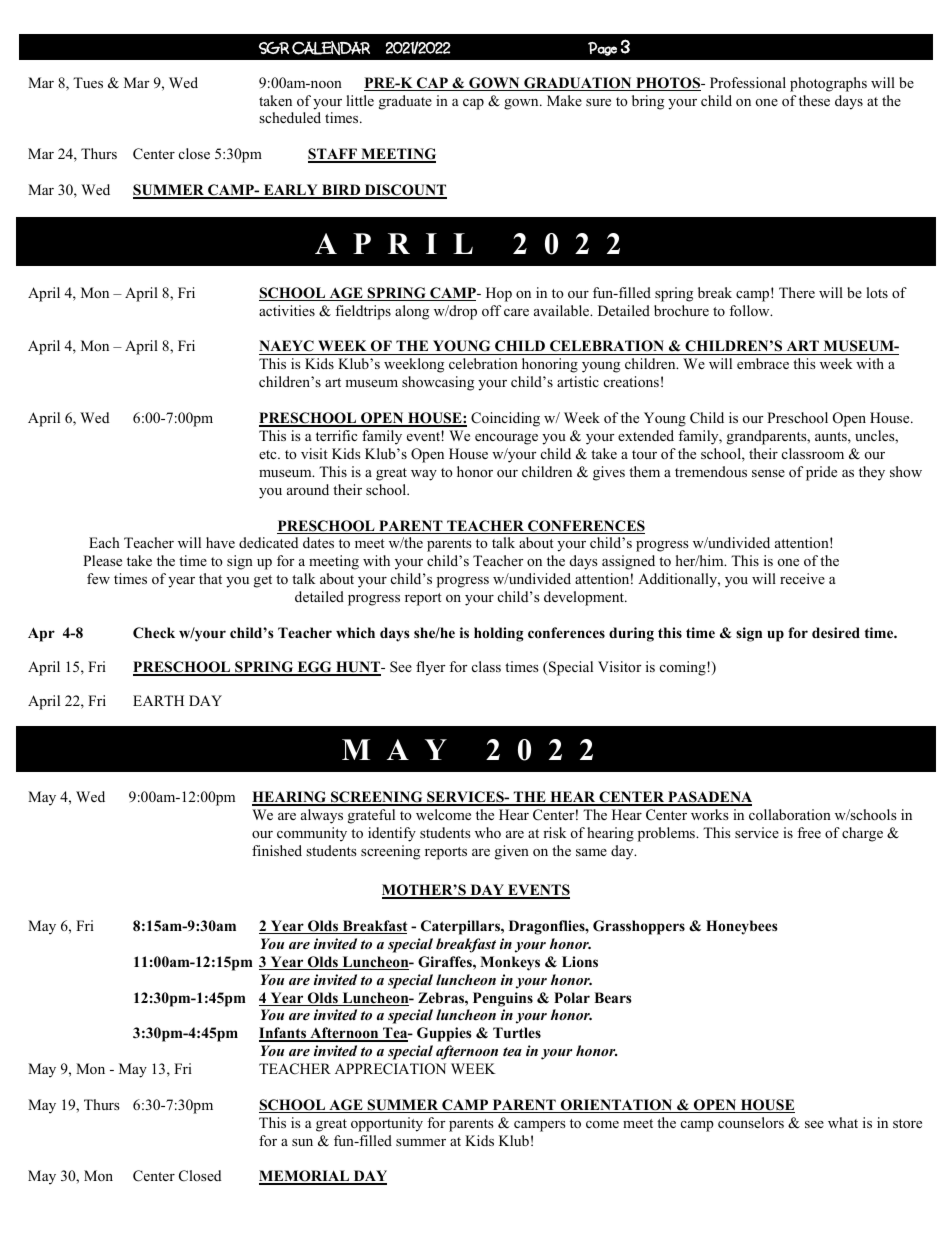 This screenshot has width=952, height=1233. What do you see at coordinates (498, 634) in the screenshot?
I see `holding` at bounding box center [498, 634].
